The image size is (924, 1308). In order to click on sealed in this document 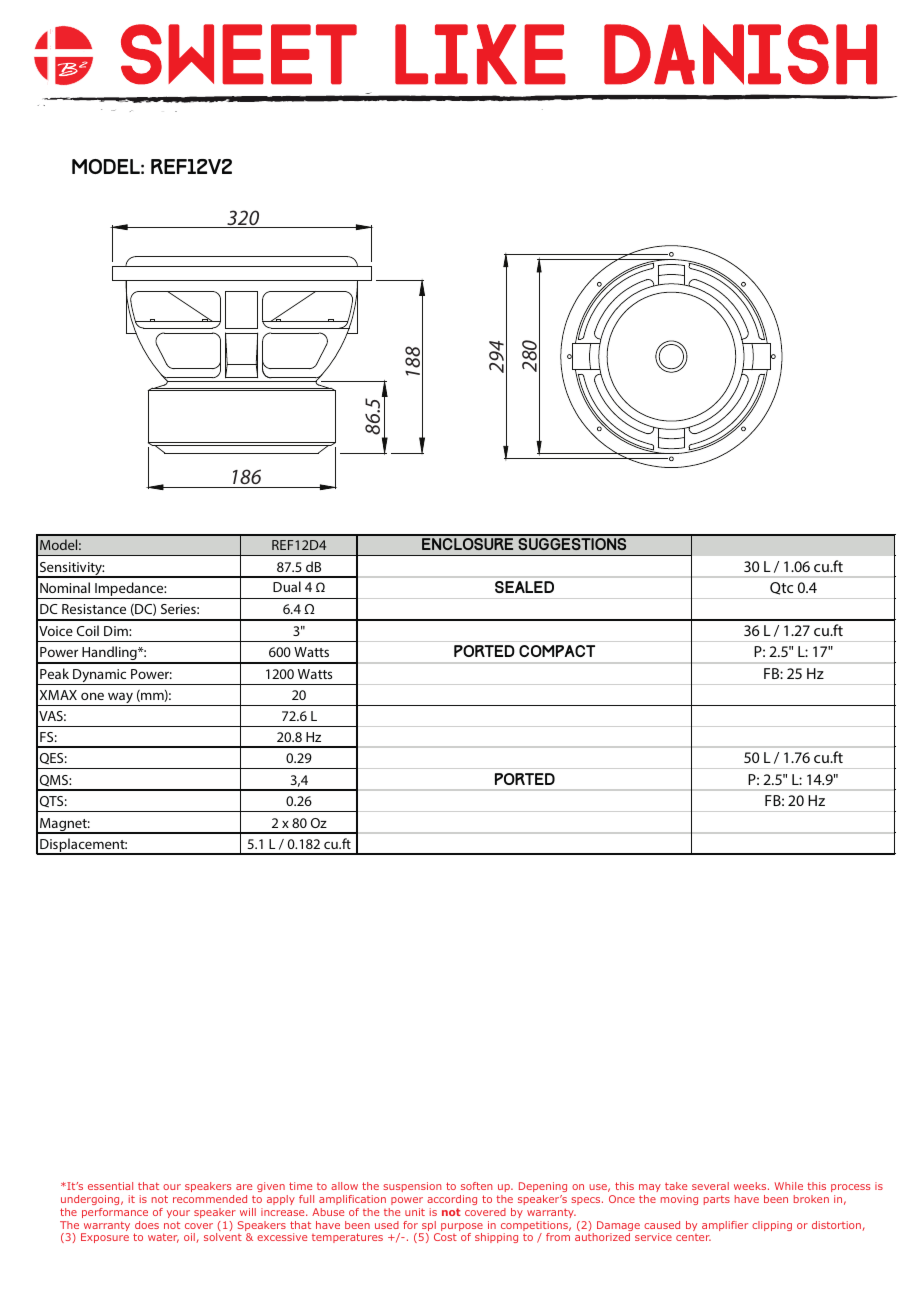, I will do `click(524, 587)`.
